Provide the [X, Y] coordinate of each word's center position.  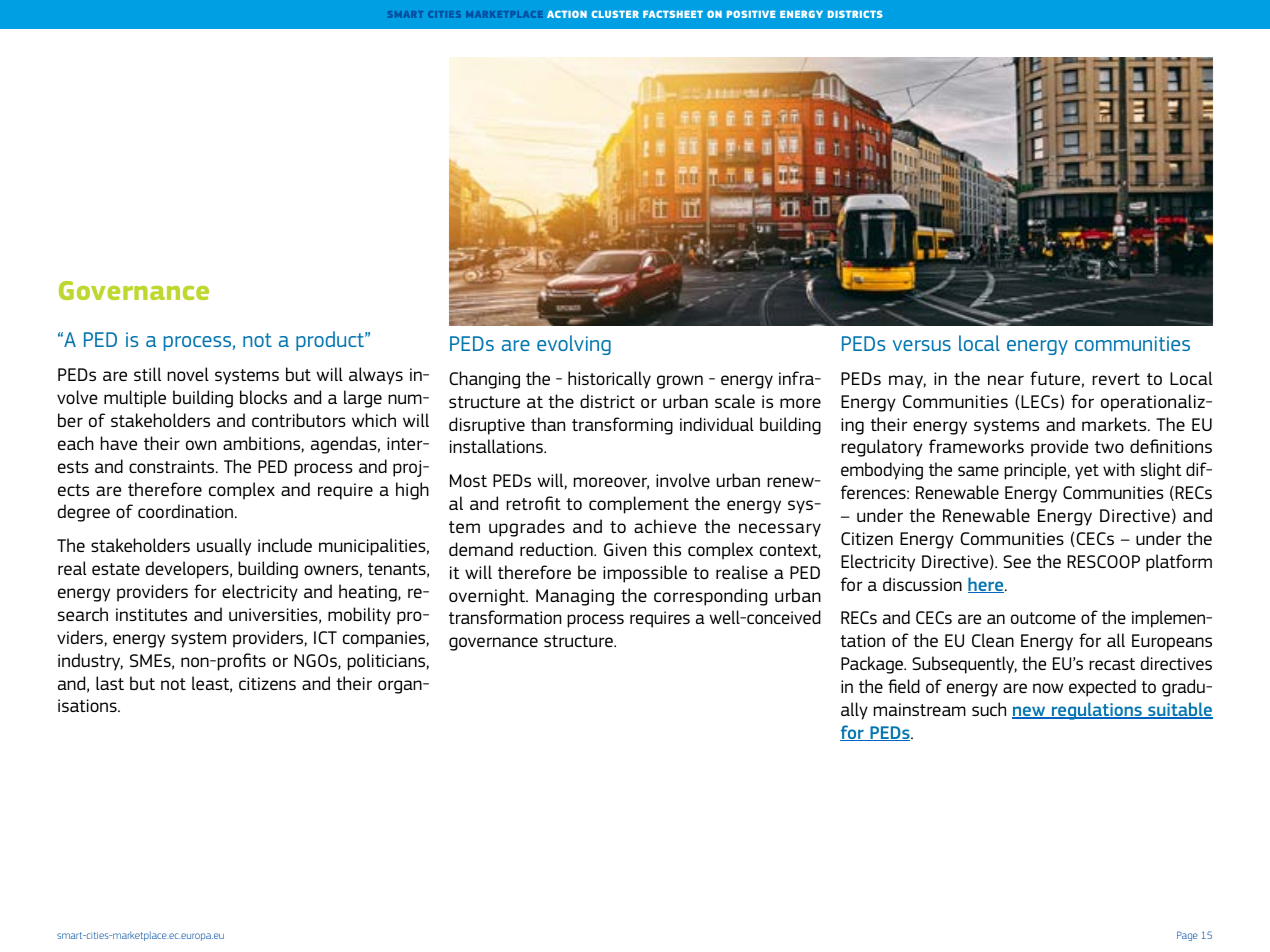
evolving [574, 345]
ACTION [567, 14]
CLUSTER [615, 14]
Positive [751, 14]
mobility [359, 616]
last [110, 683]
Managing [575, 597]
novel [188, 374]
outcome [1043, 618]
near [1006, 380]
